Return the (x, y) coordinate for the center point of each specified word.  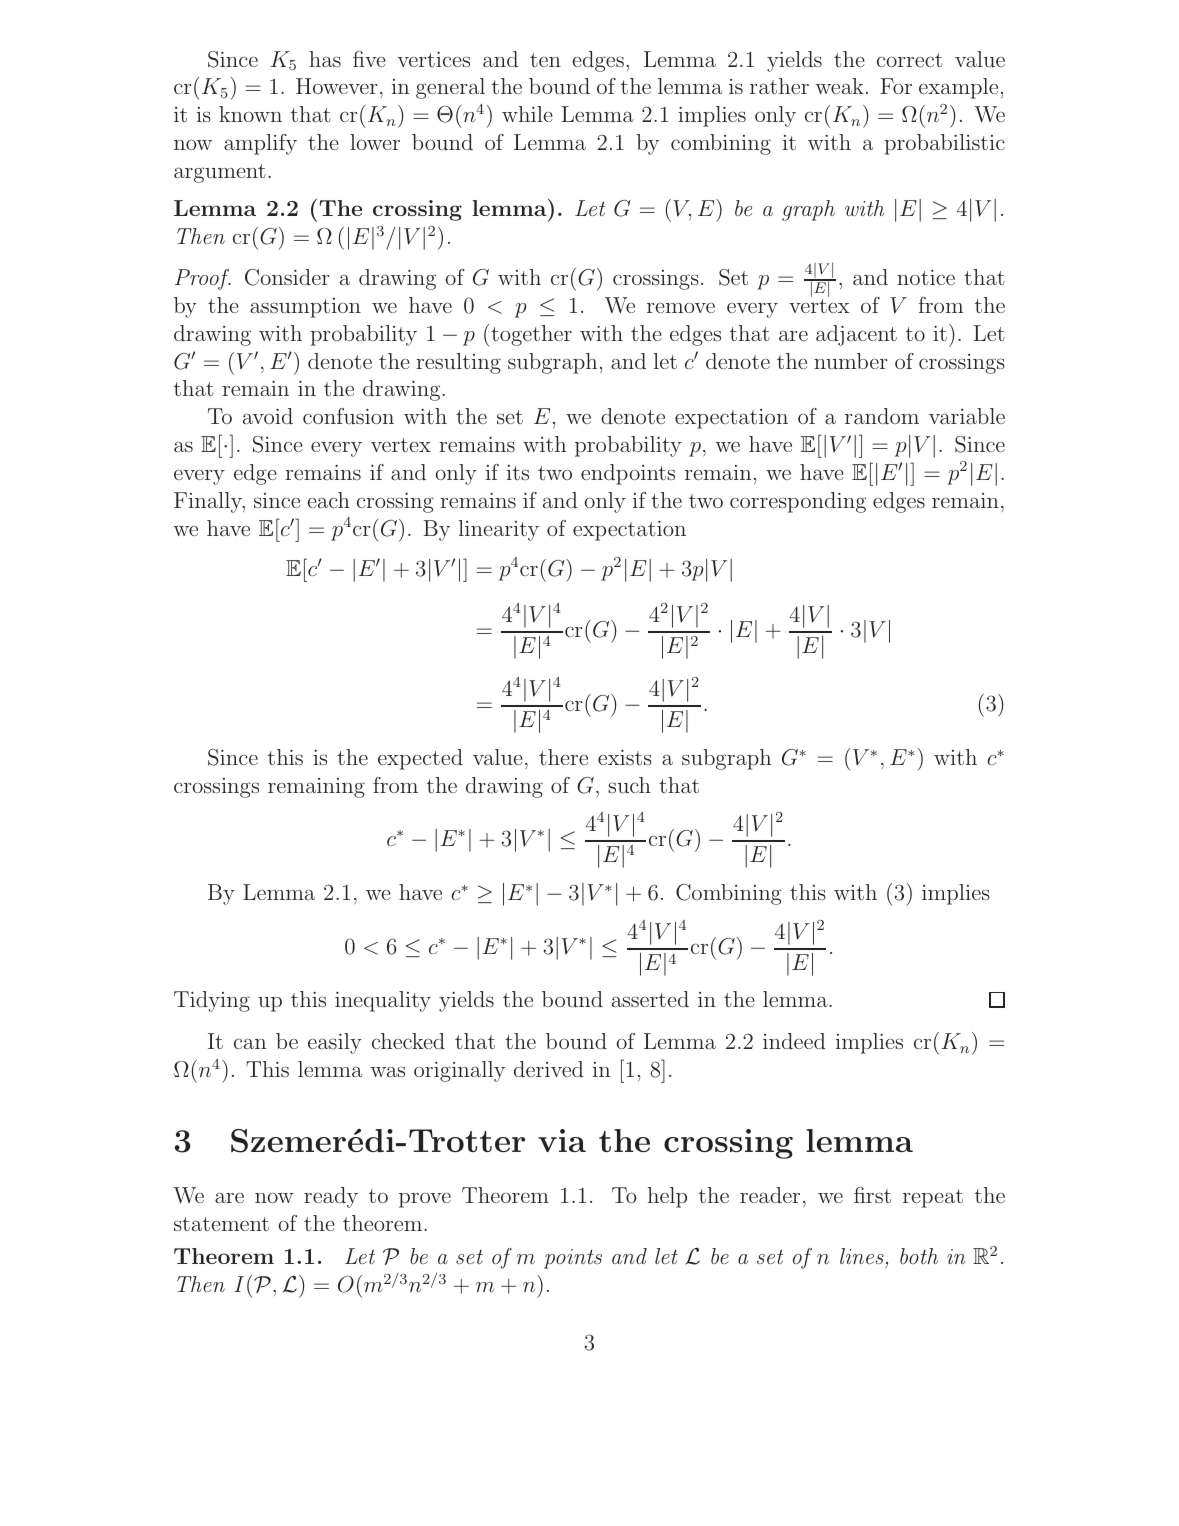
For (896, 86)
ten (545, 60)
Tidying (212, 1001)
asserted (650, 999)
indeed (794, 1041)
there (563, 757)
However (337, 86)
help (667, 1197)
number (851, 361)
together (531, 335)
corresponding (798, 502)
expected (420, 759)
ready (331, 1197)
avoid (268, 416)
